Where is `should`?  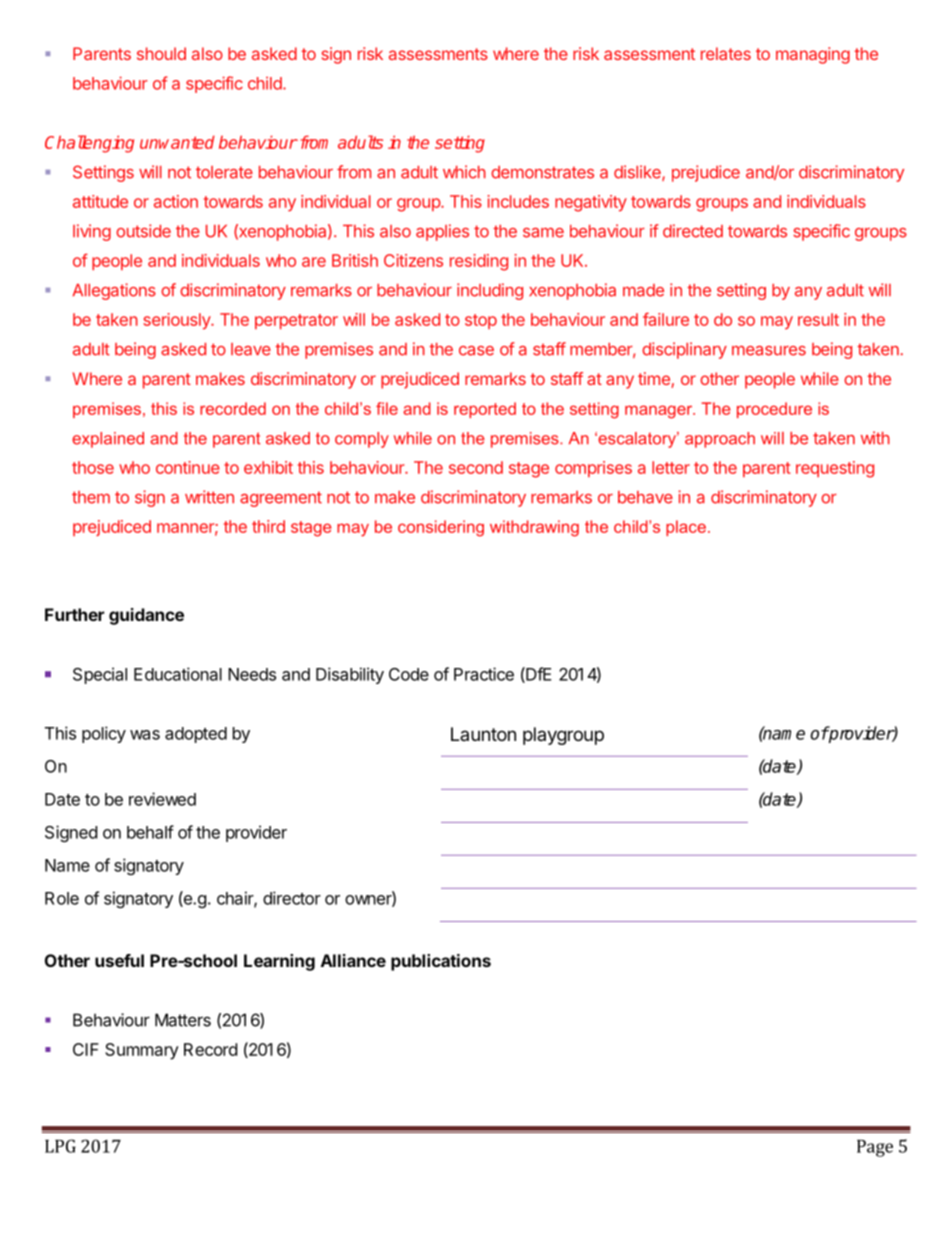 should is located at coordinates (161, 53).
